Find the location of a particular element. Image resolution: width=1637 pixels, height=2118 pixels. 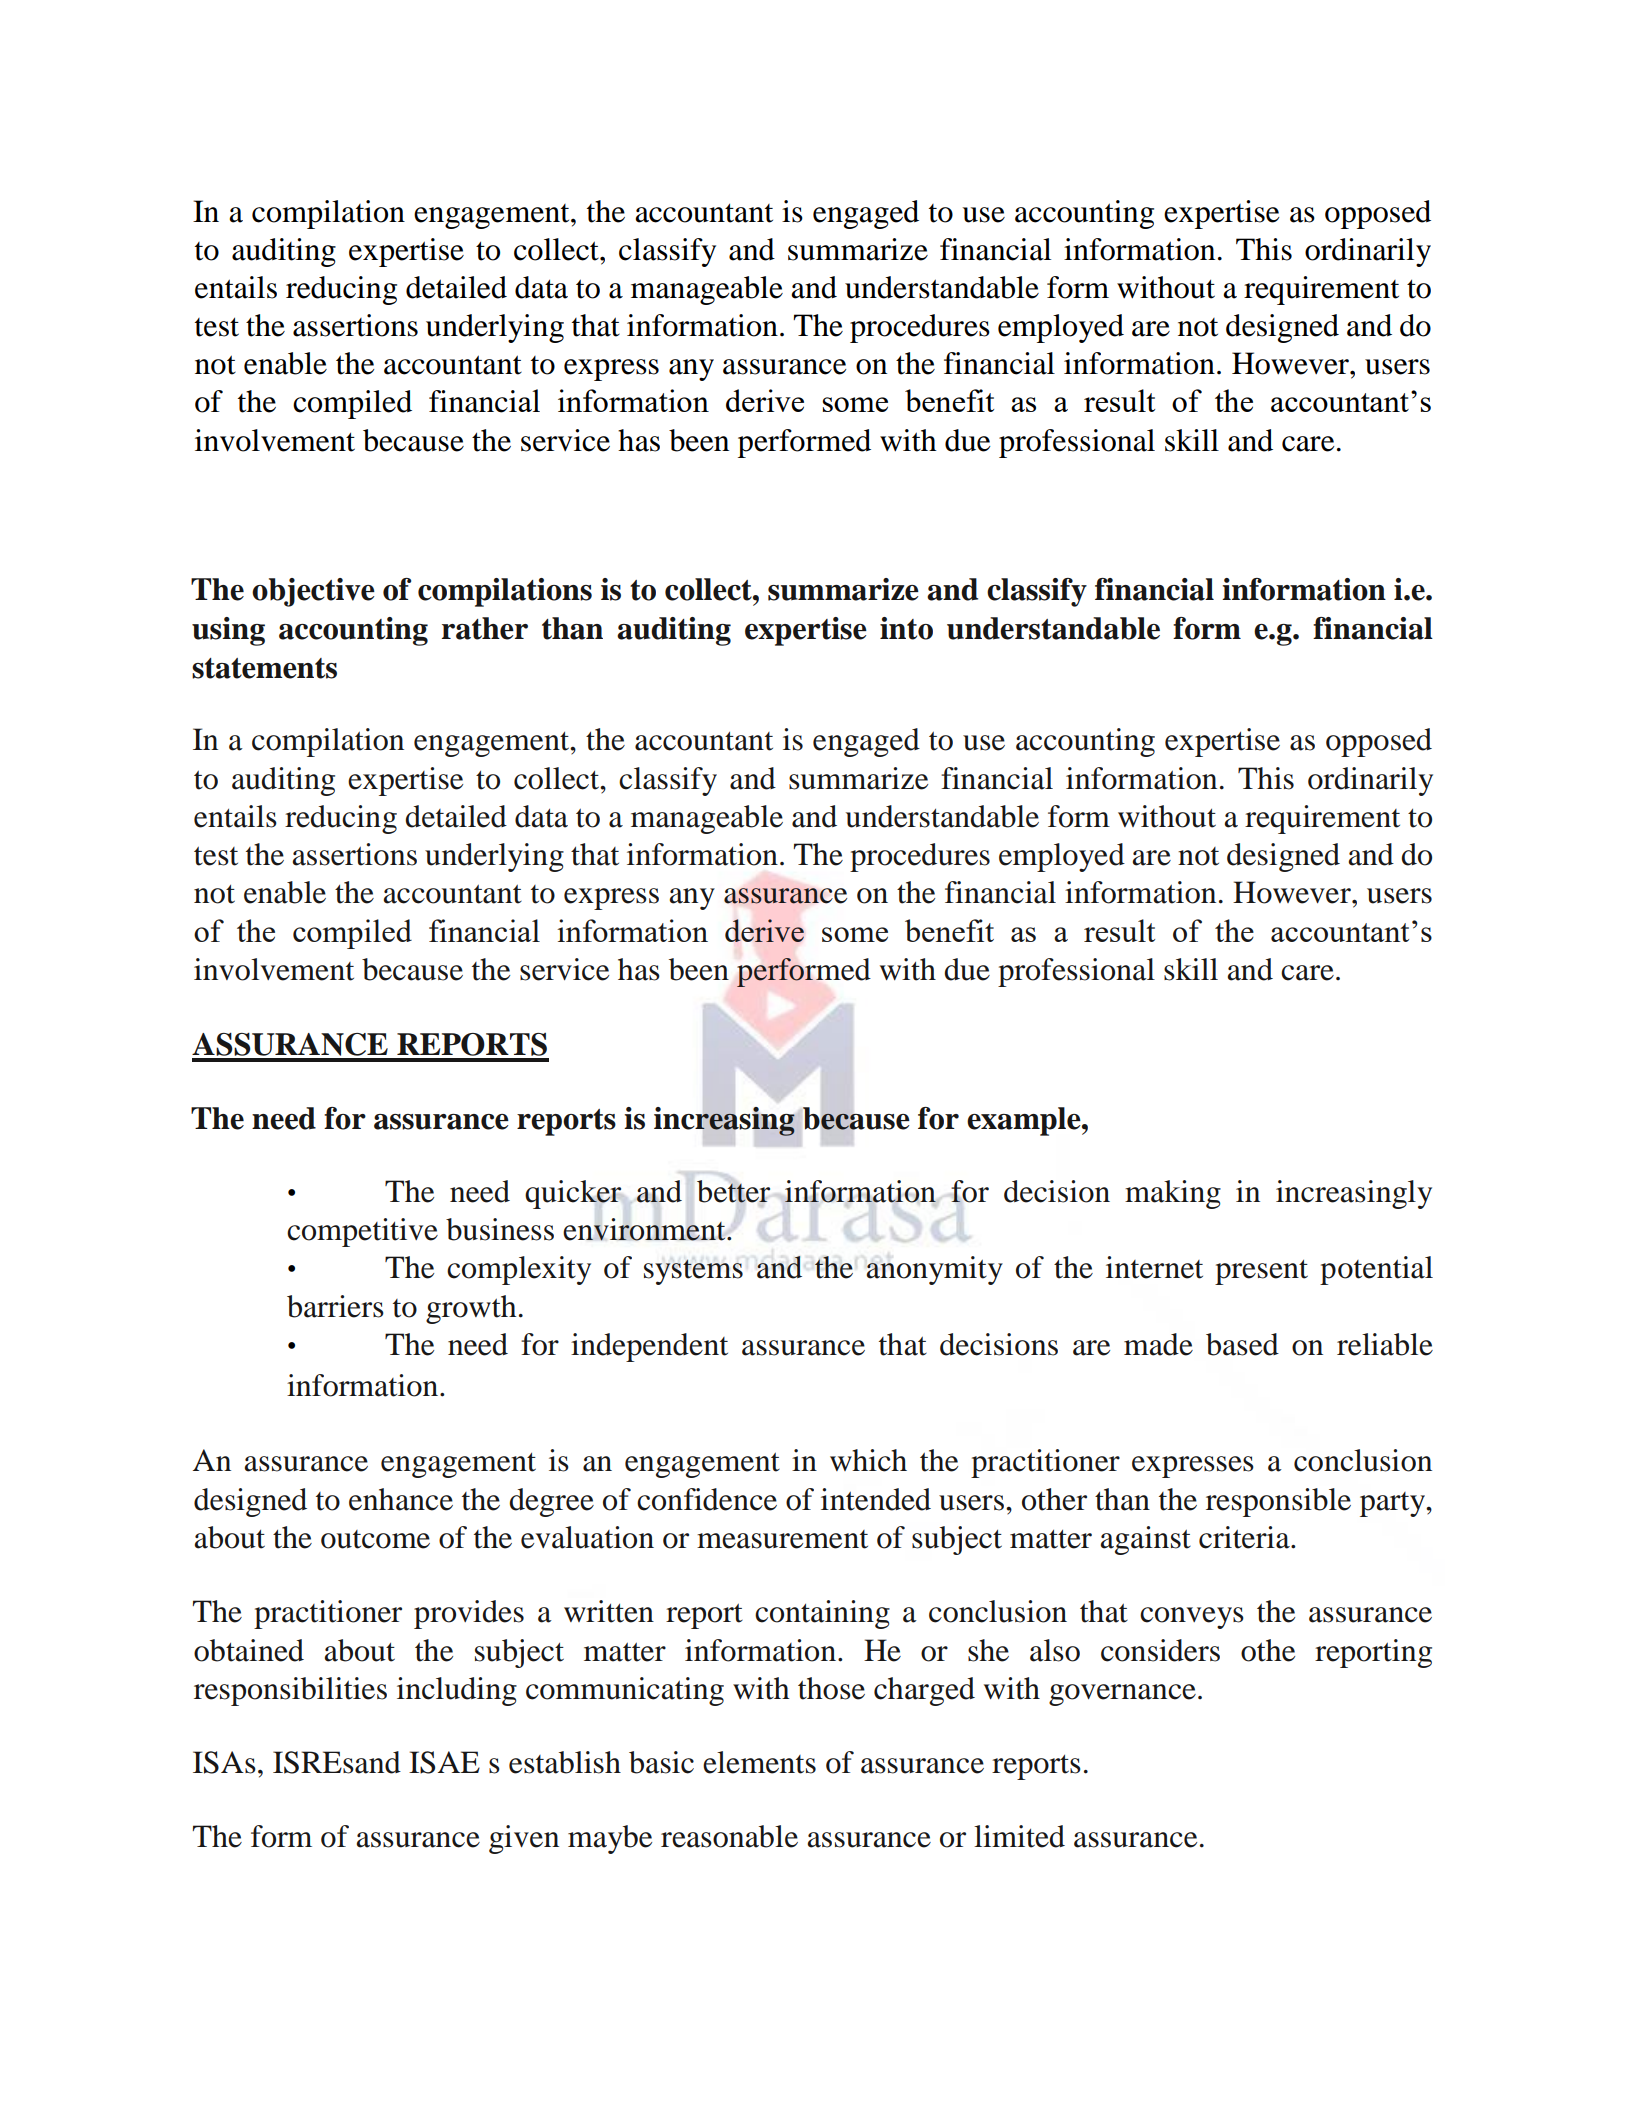

competitive is located at coordinates (362, 1232).
